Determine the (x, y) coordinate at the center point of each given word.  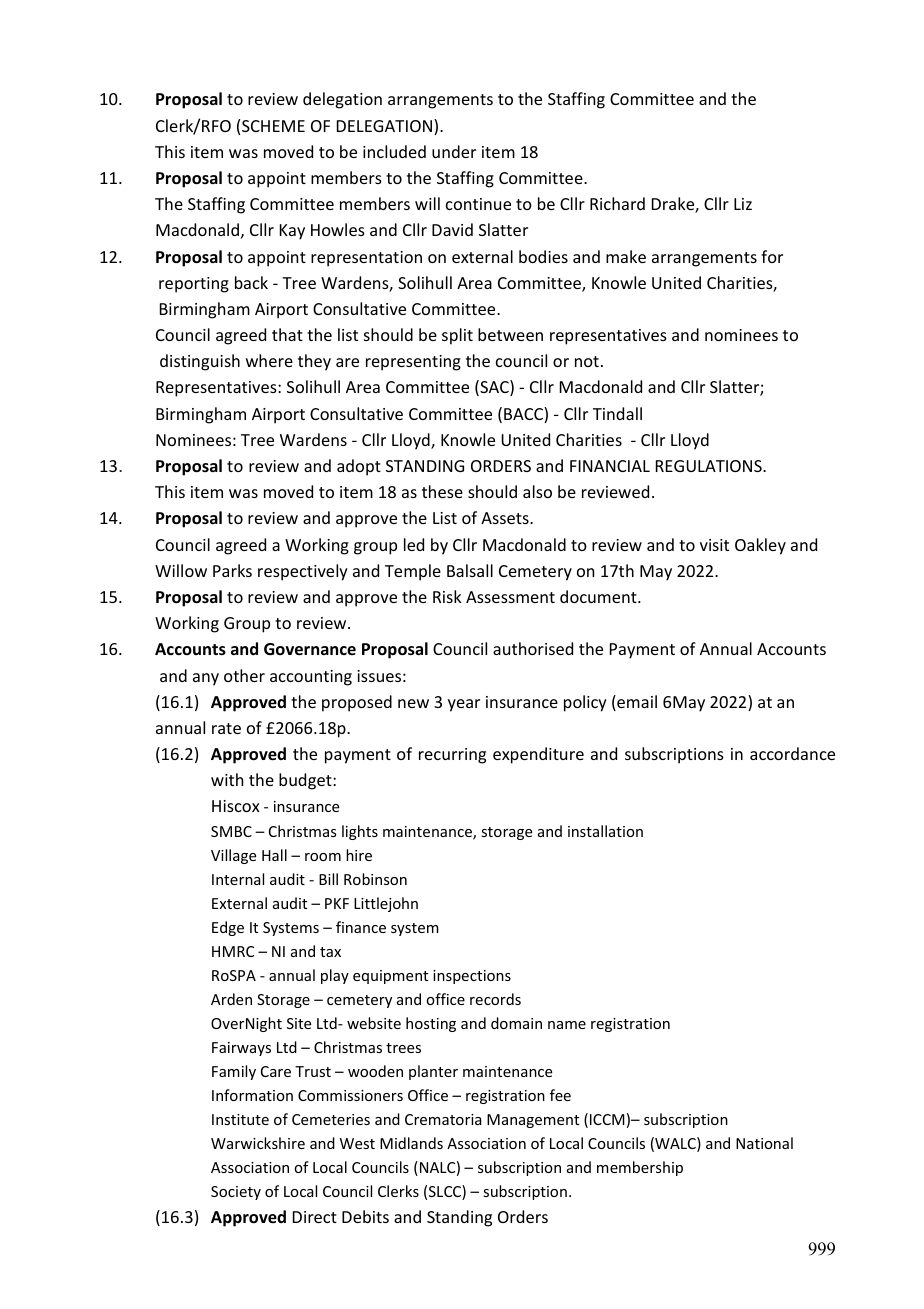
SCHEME (273, 126)
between (510, 334)
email (636, 703)
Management (533, 1121)
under (454, 151)
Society (236, 1193)
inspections (472, 977)
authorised (533, 648)
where (269, 360)
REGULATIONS (710, 466)
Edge (228, 928)
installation (605, 831)
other (244, 675)
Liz (743, 204)
